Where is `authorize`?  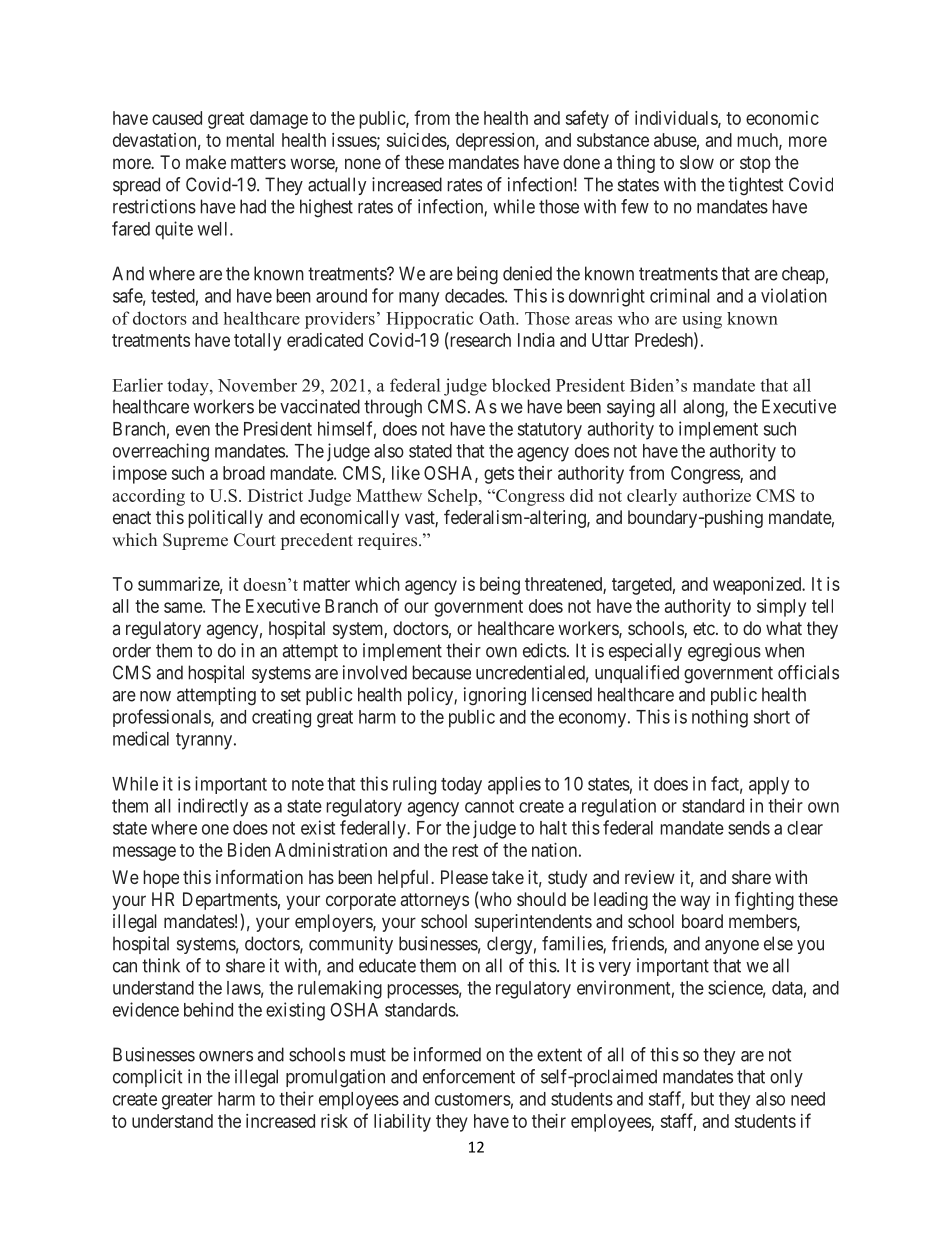 authorize is located at coordinates (717, 495).
